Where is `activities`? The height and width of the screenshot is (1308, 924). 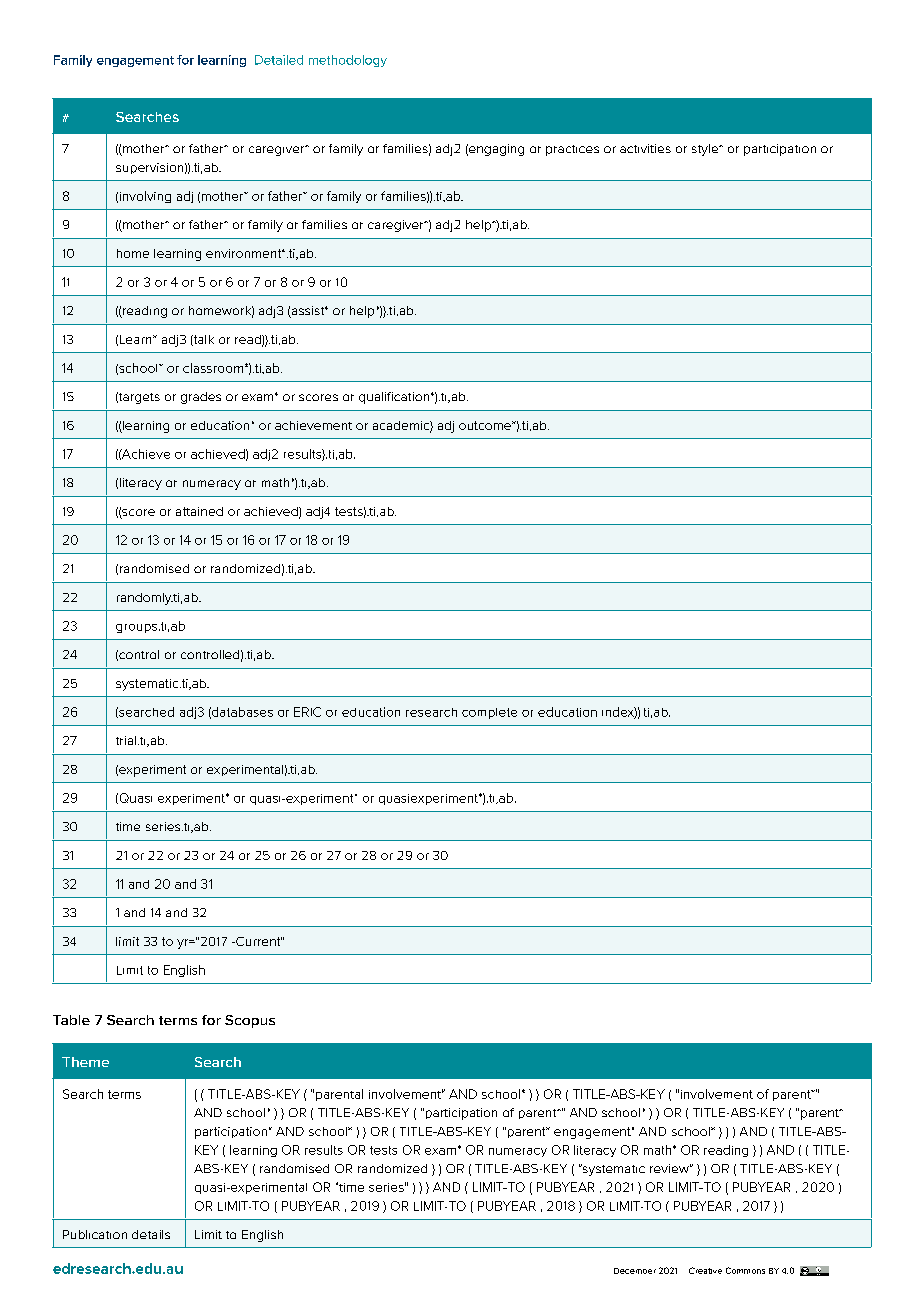 activities is located at coordinates (645, 148).
